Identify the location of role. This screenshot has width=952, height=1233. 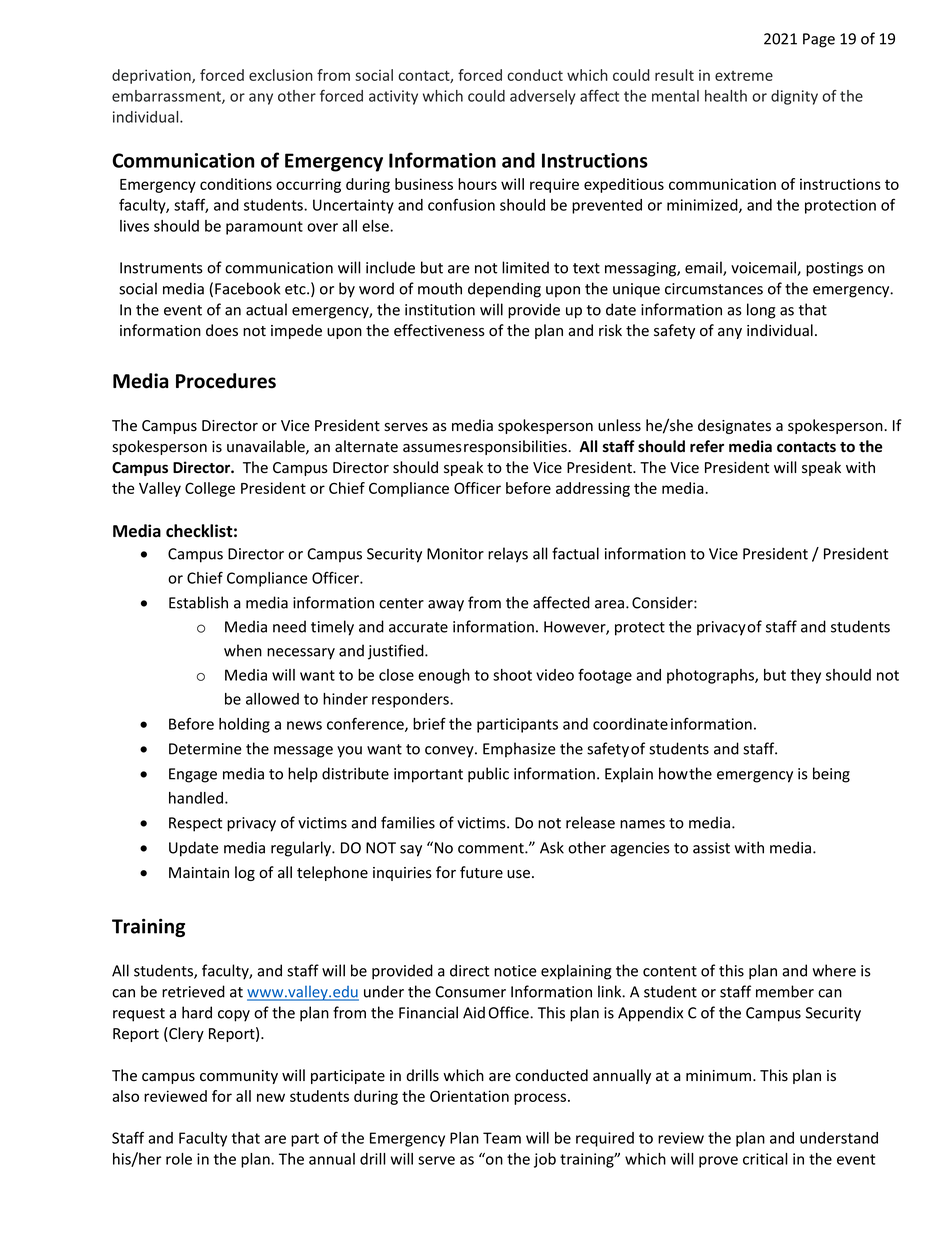
(179, 1159).
